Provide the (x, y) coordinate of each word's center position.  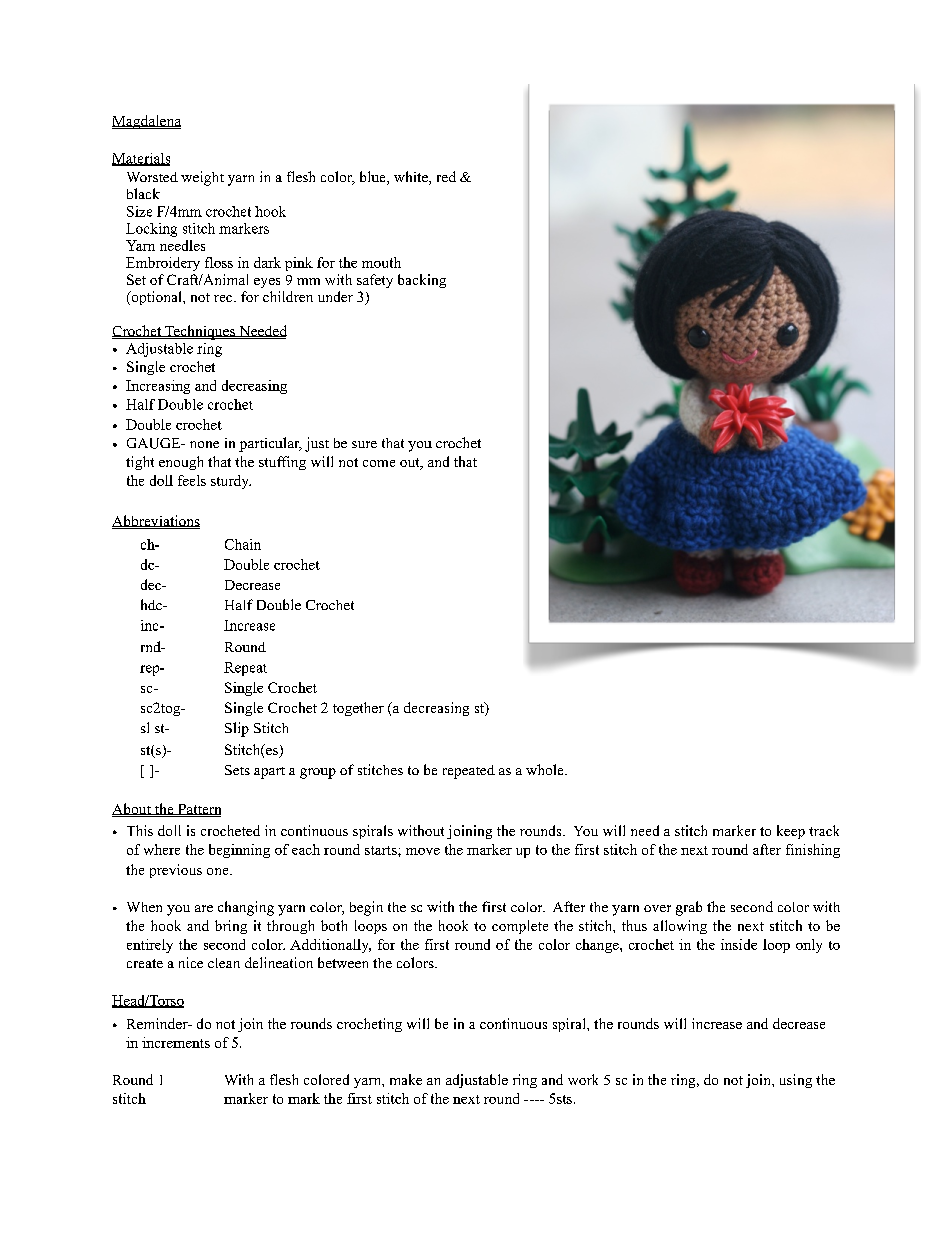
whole (546, 769)
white (412, 178)
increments (176, 1042)
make (406, 1079)
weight (202, 178)
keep (791, 832)
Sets (237, 770)
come (379, 463)
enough (181, 463)
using (796, 1081)
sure (364, 444)
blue (374, 178)
